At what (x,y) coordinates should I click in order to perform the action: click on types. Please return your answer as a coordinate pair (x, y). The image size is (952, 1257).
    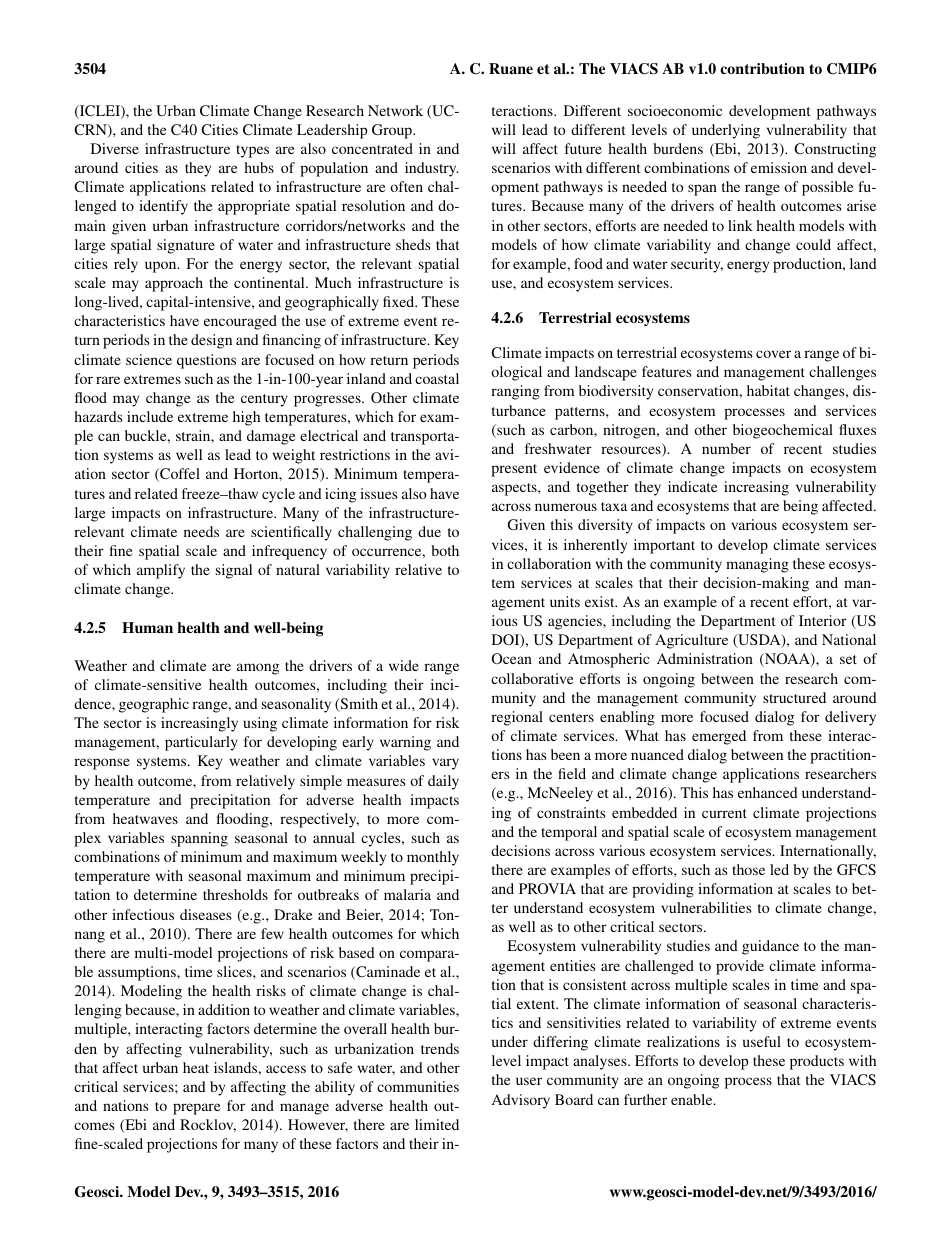
    Looking at the image, I should click on (252, 151).
